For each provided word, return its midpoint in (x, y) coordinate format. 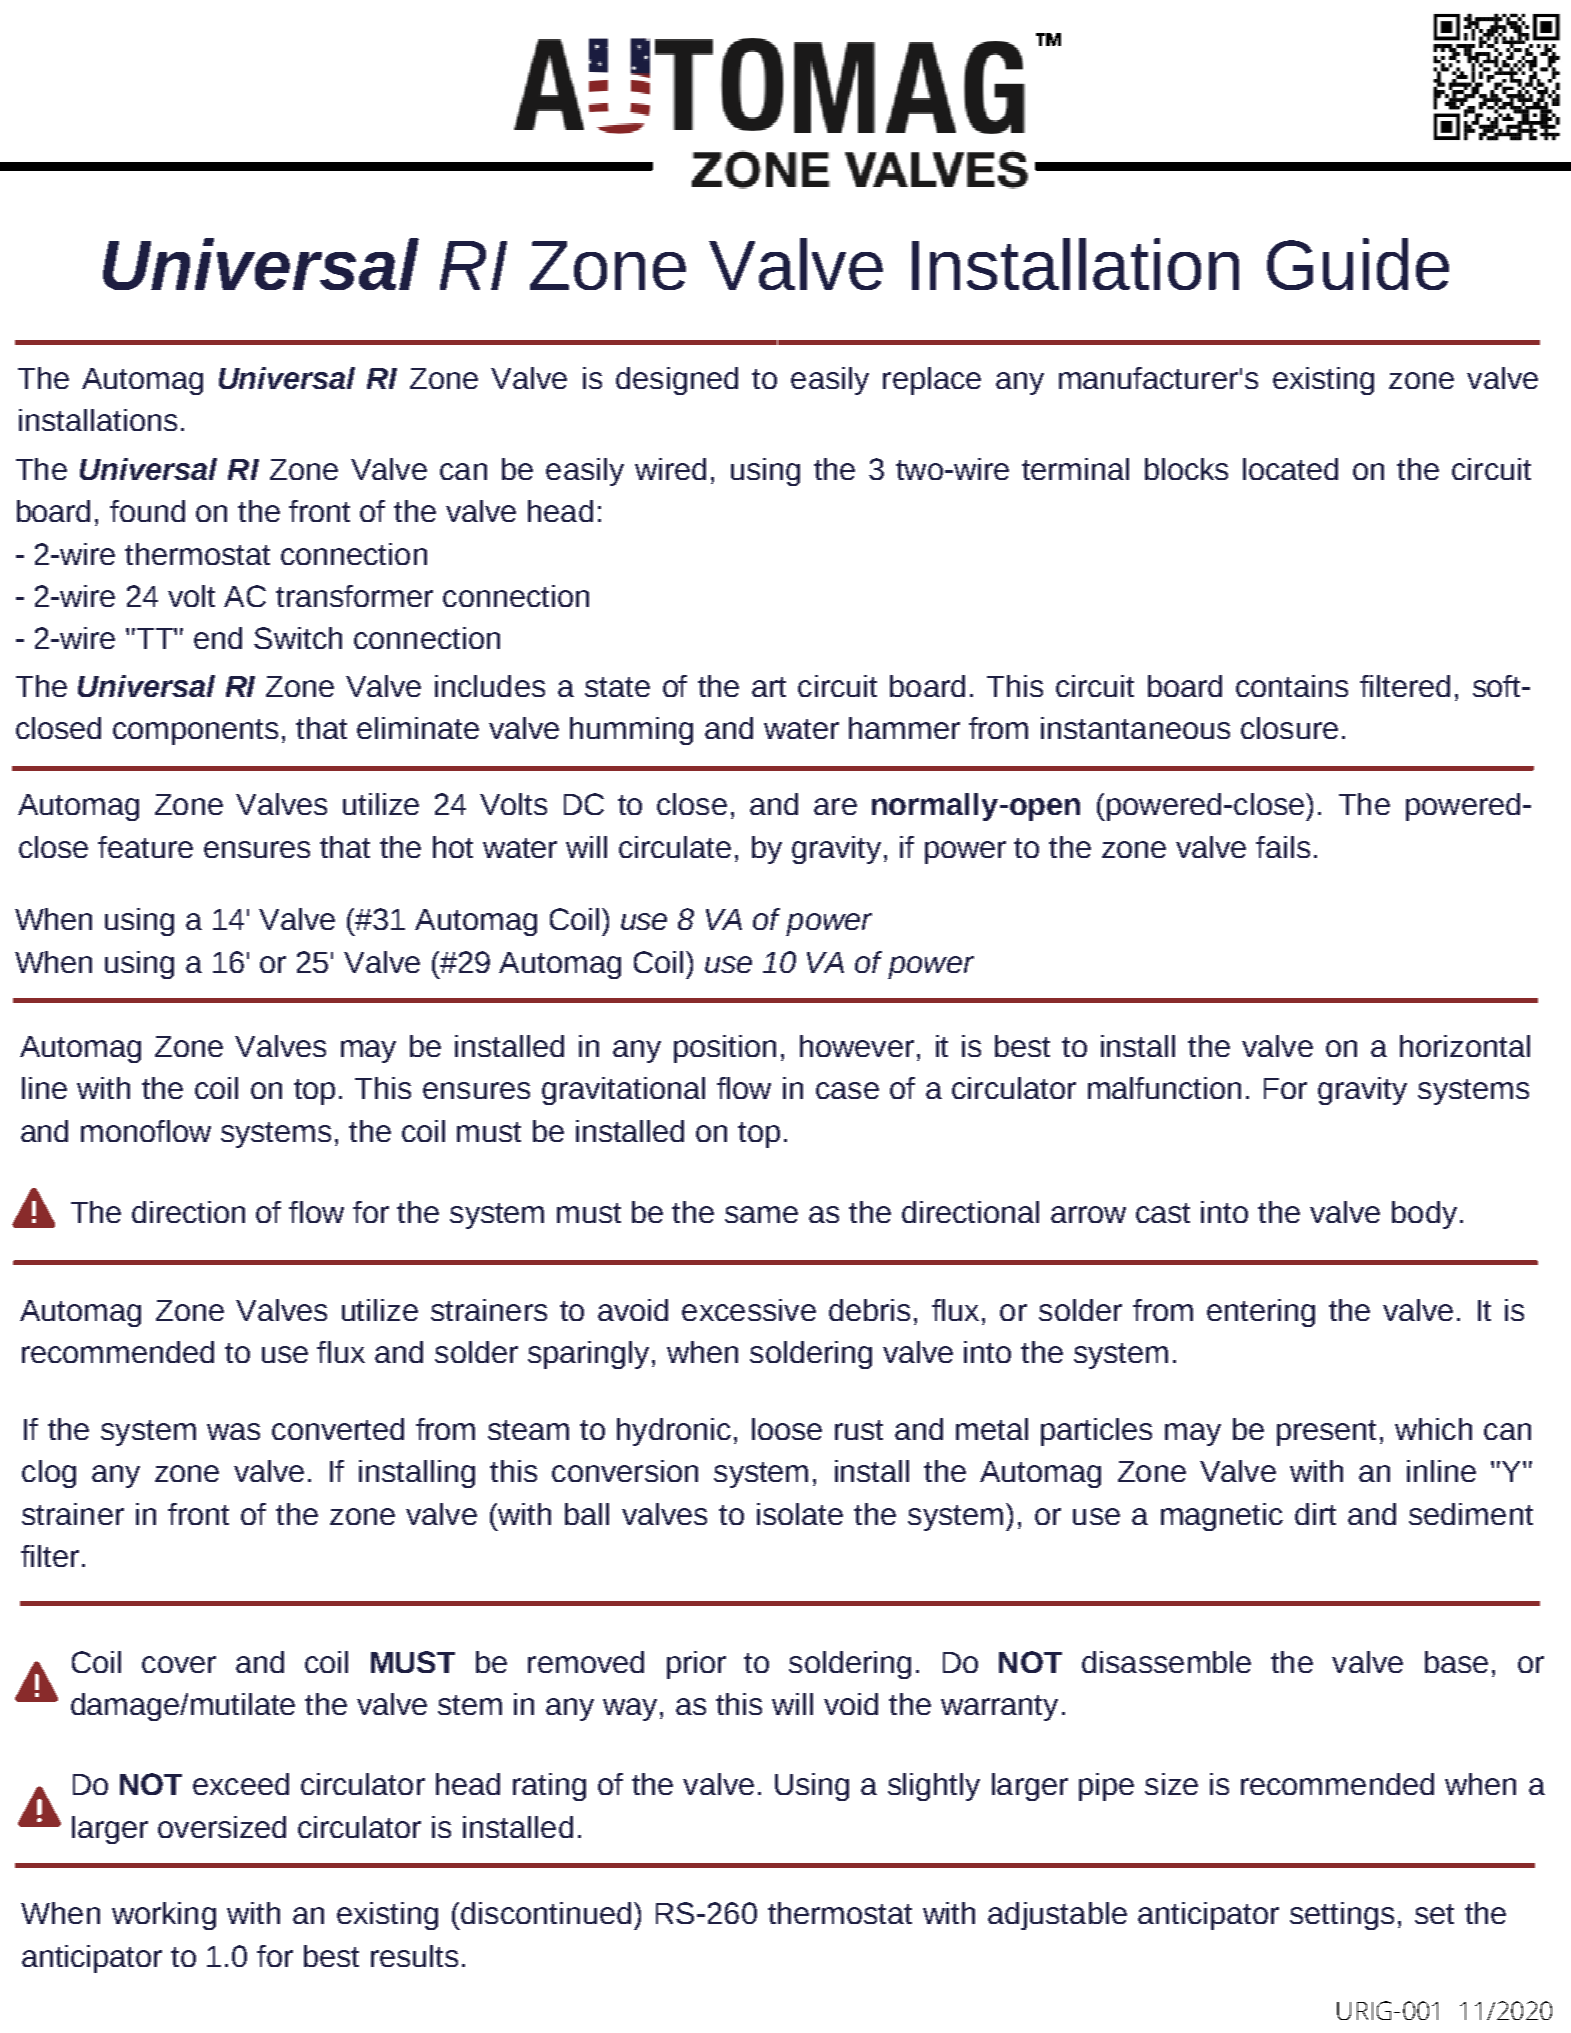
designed (677, 381)
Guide (1358, 264)
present (1326, 1433)
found (147, 511)
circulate (675, 847)
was (233, 1431)
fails (1283, 847)
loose (787, 1429)
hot (453, 847)
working (164, 1916)
